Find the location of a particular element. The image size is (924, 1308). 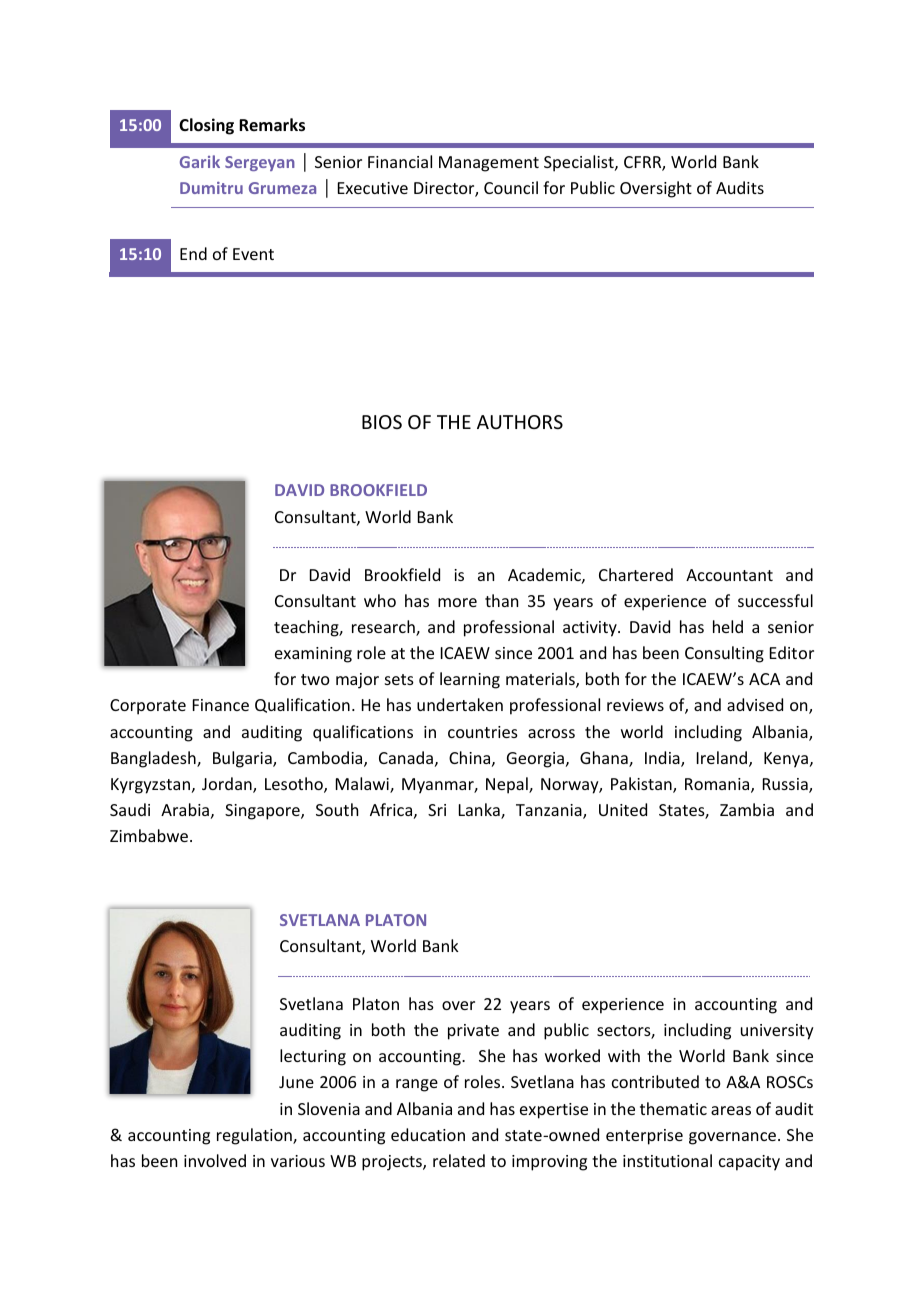

involved is located at coordinates (215, 1160).
